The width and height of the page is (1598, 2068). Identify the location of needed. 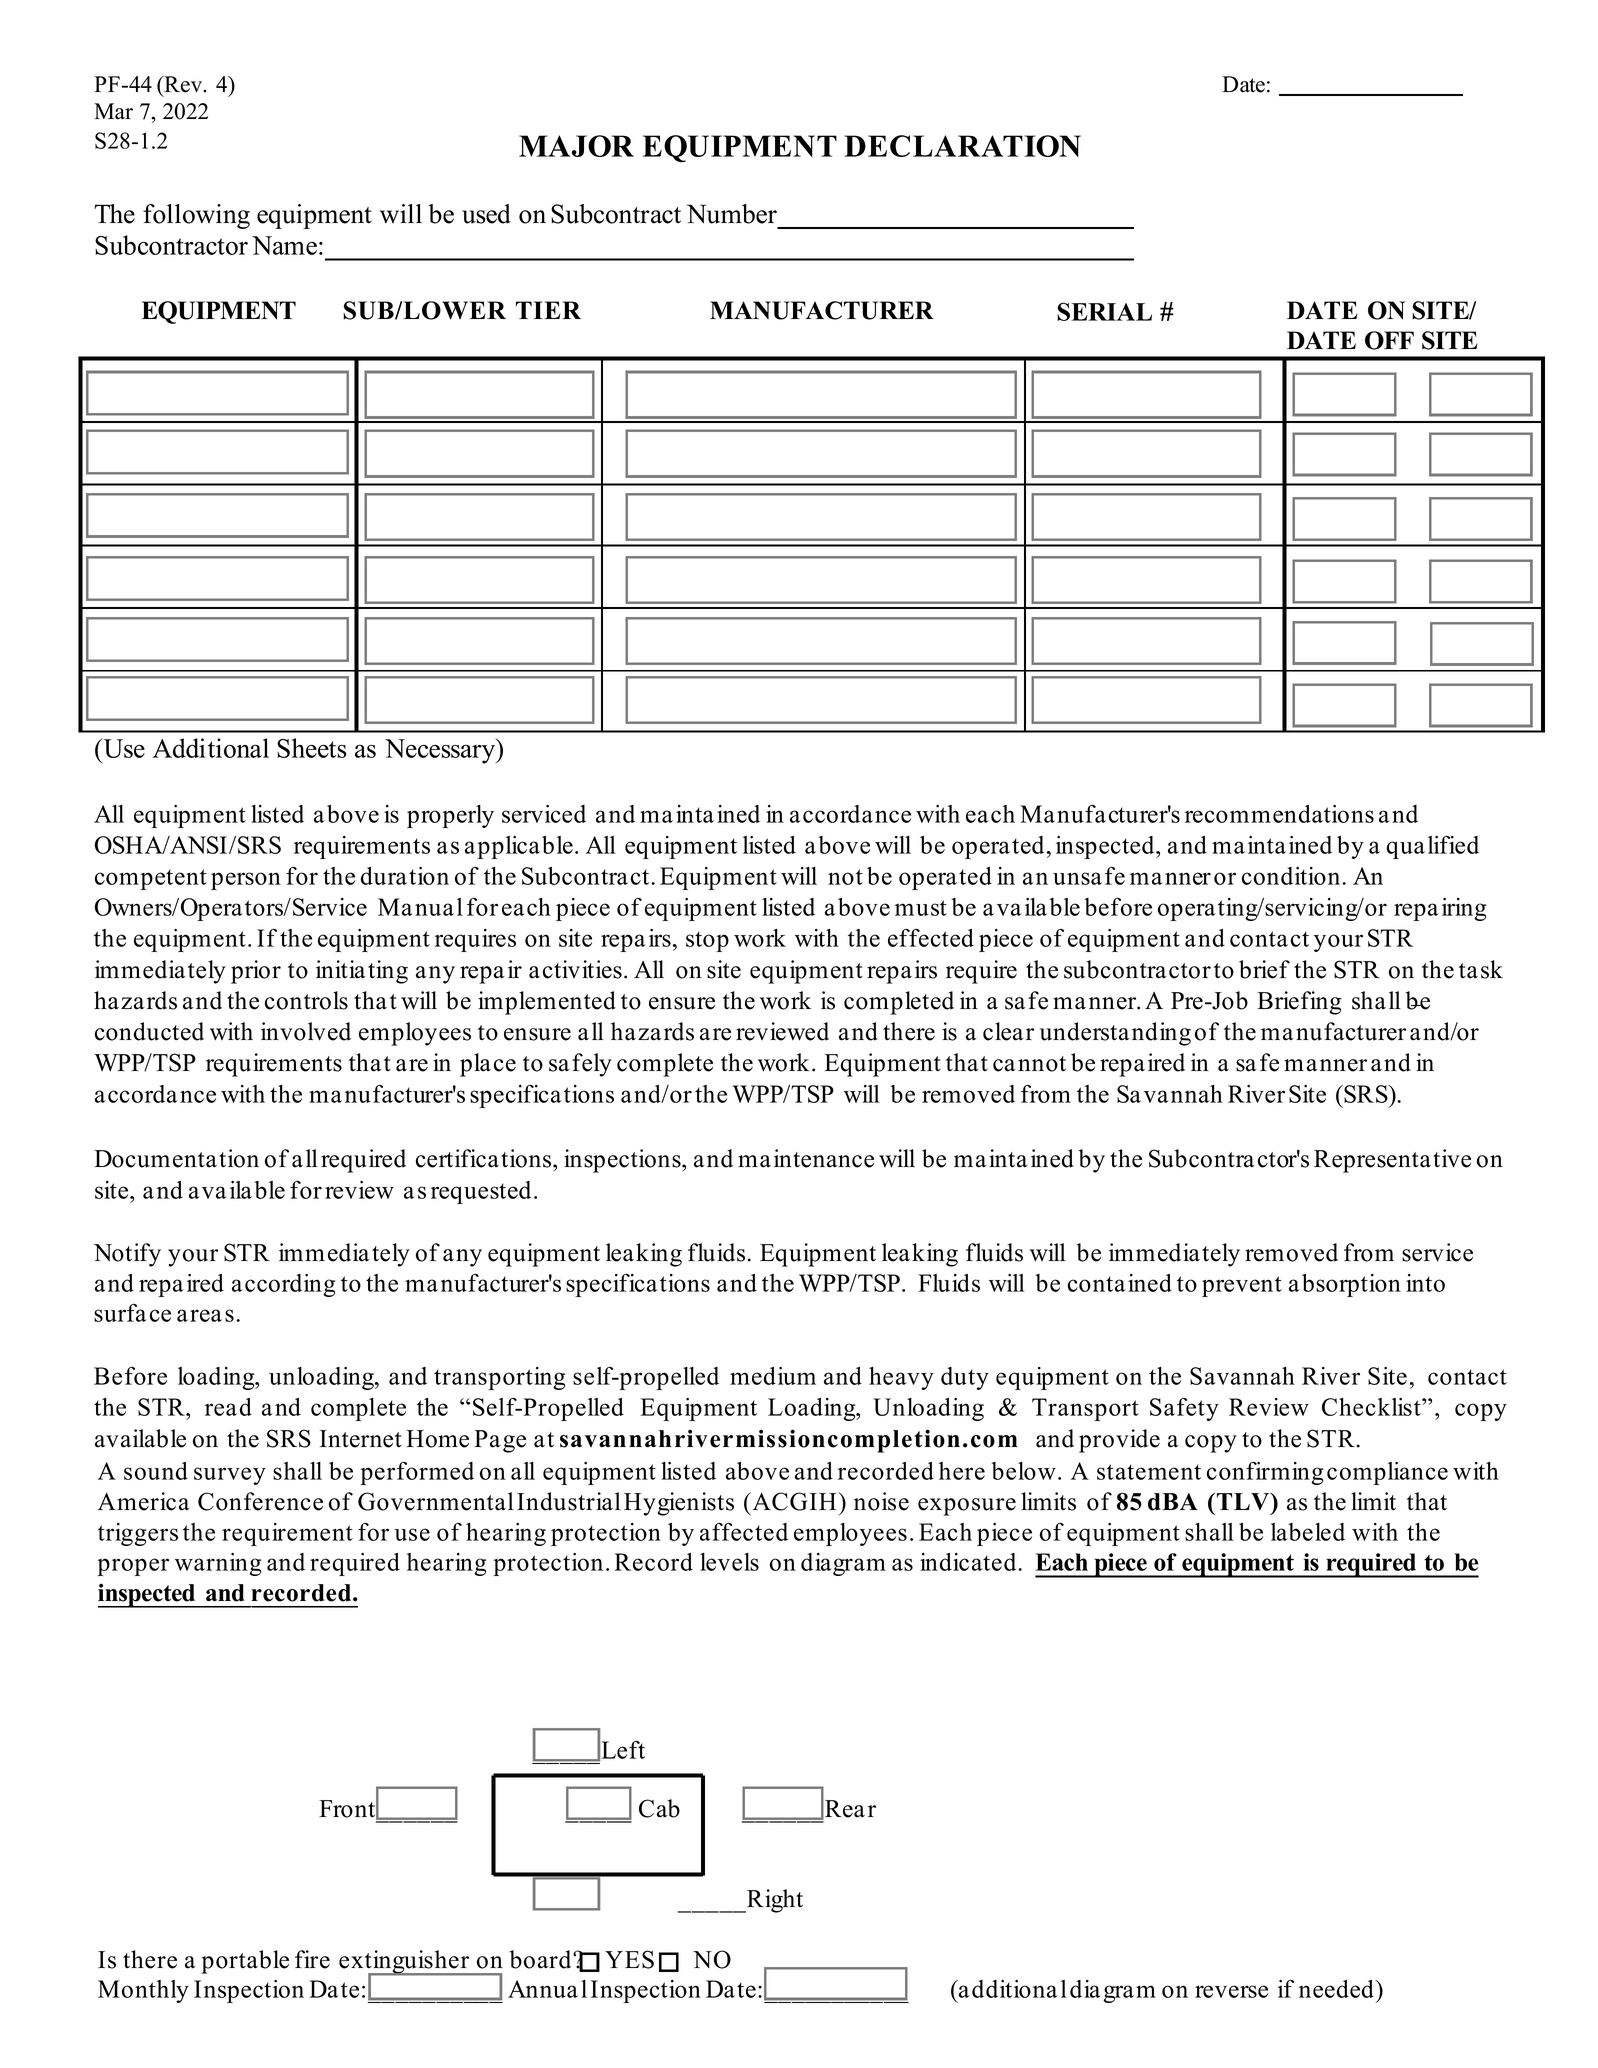
(1338, 1989).
